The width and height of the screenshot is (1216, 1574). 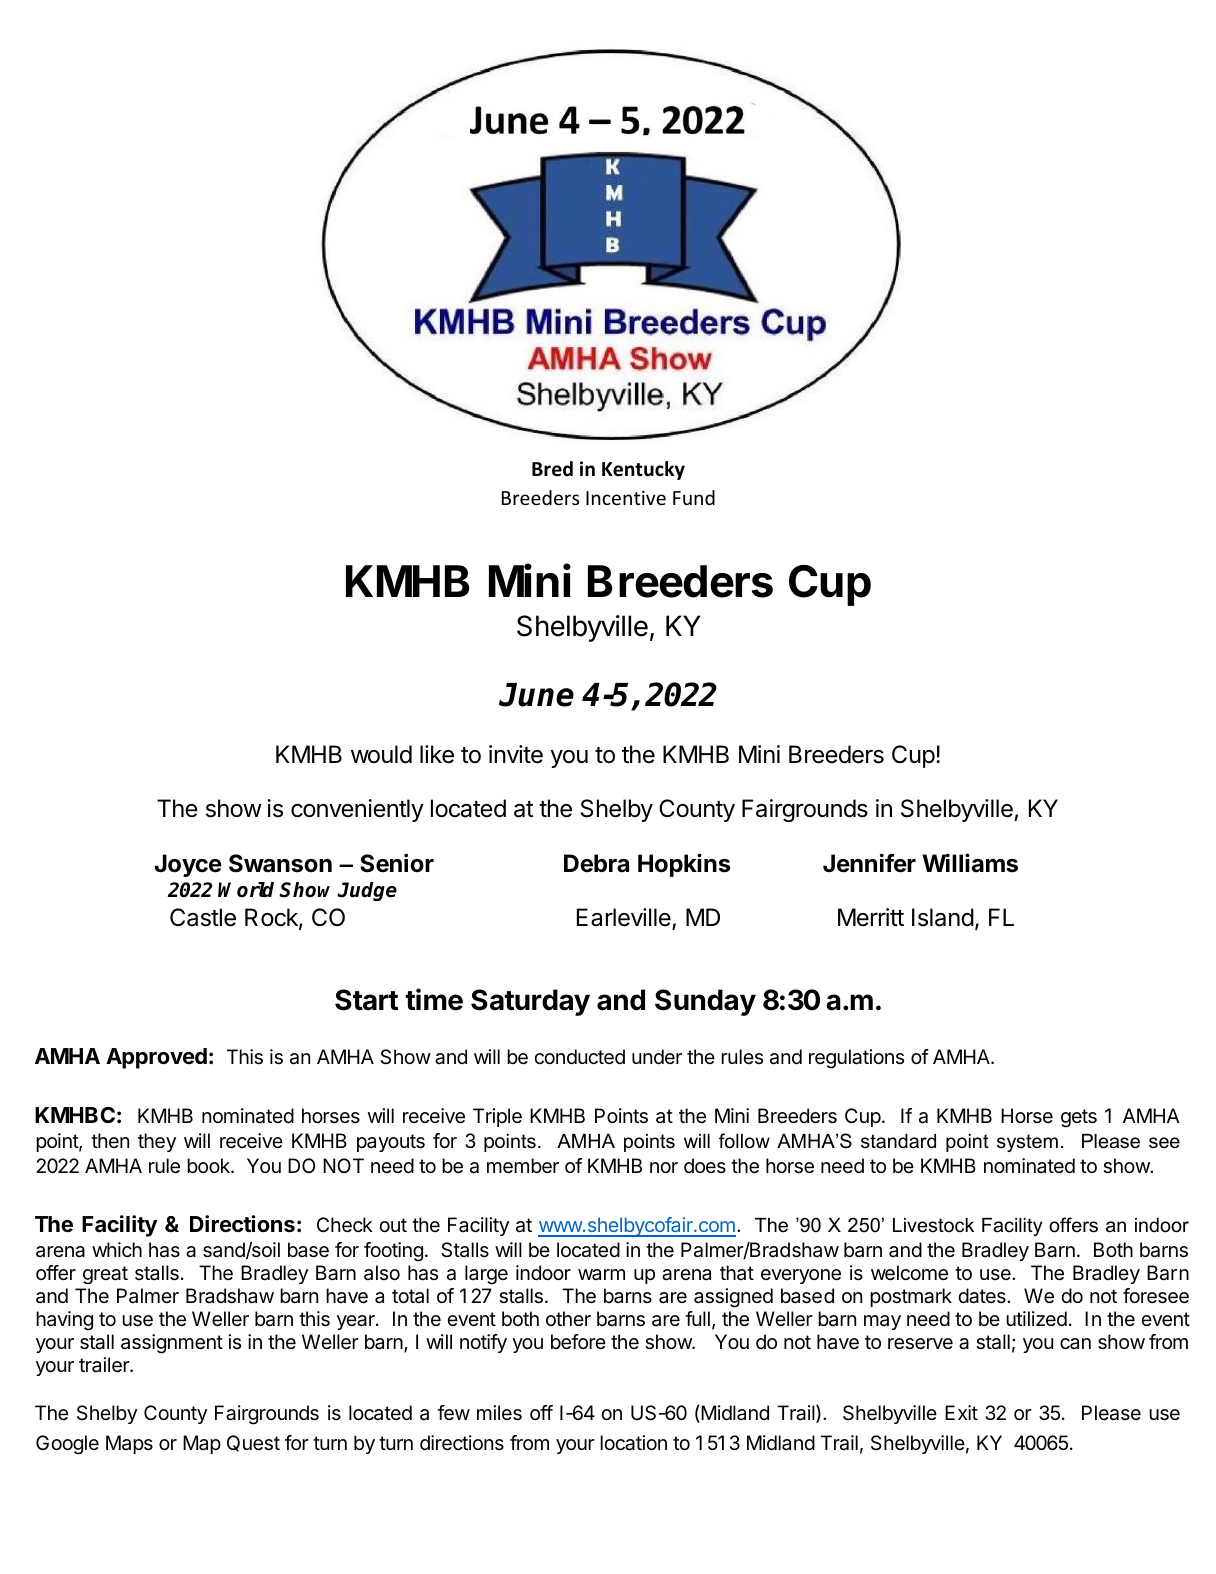 What do you see at coordinates (253, 1443) in the screenshot?
I see `Quest` at bounding box center [253, 1443].
